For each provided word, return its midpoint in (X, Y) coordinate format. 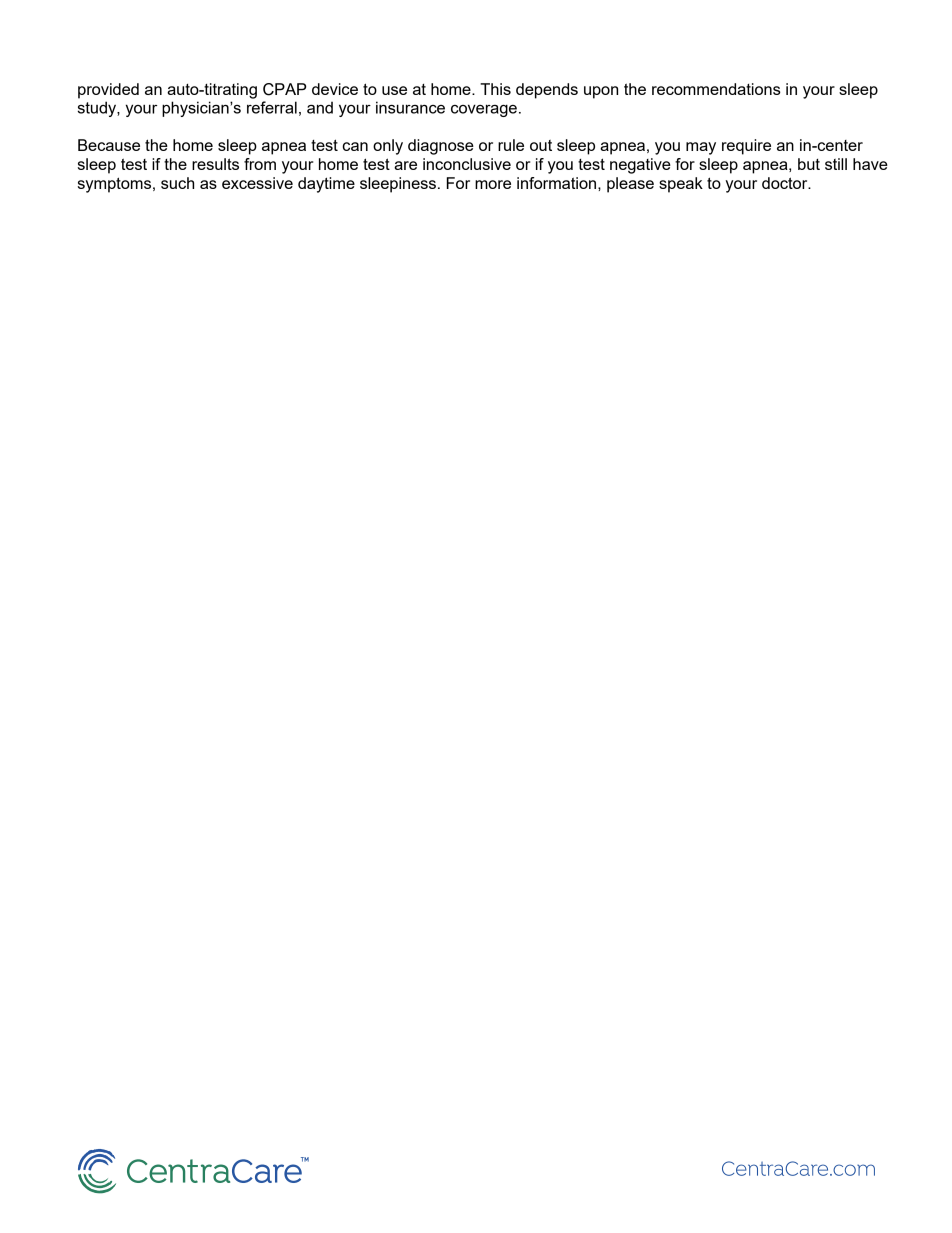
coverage (484, 110)
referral (272, 107)
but (809, 164)
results (215, 164)
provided (108, 91)
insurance (410, 107)
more (493, 184)
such (177, 183)
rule (511, 145)
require (746, 147)
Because (109, 145)
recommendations (716, 89)
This (495, 89)
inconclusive (467, 164)
